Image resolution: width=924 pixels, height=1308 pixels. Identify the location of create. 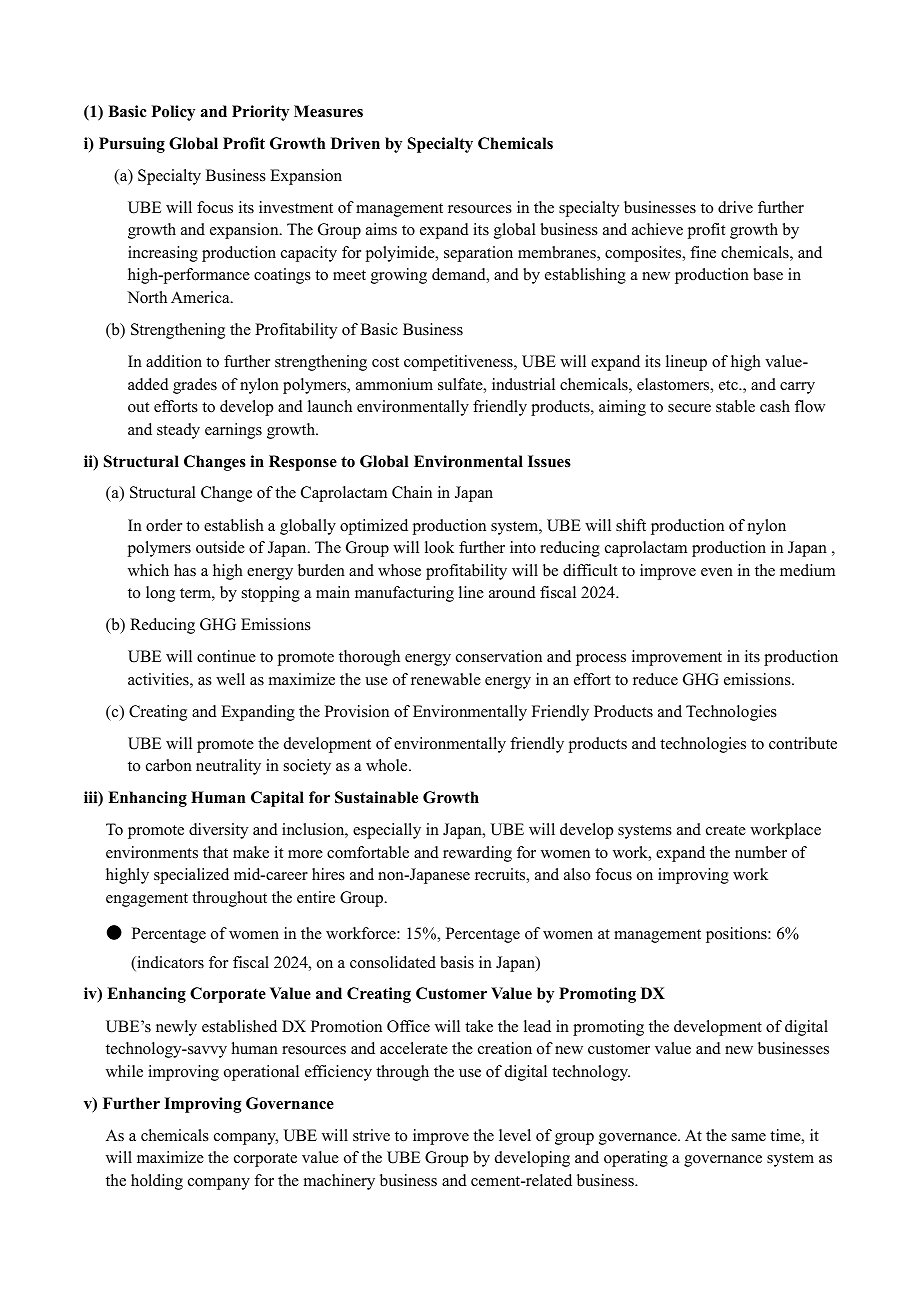
(726, 830).
